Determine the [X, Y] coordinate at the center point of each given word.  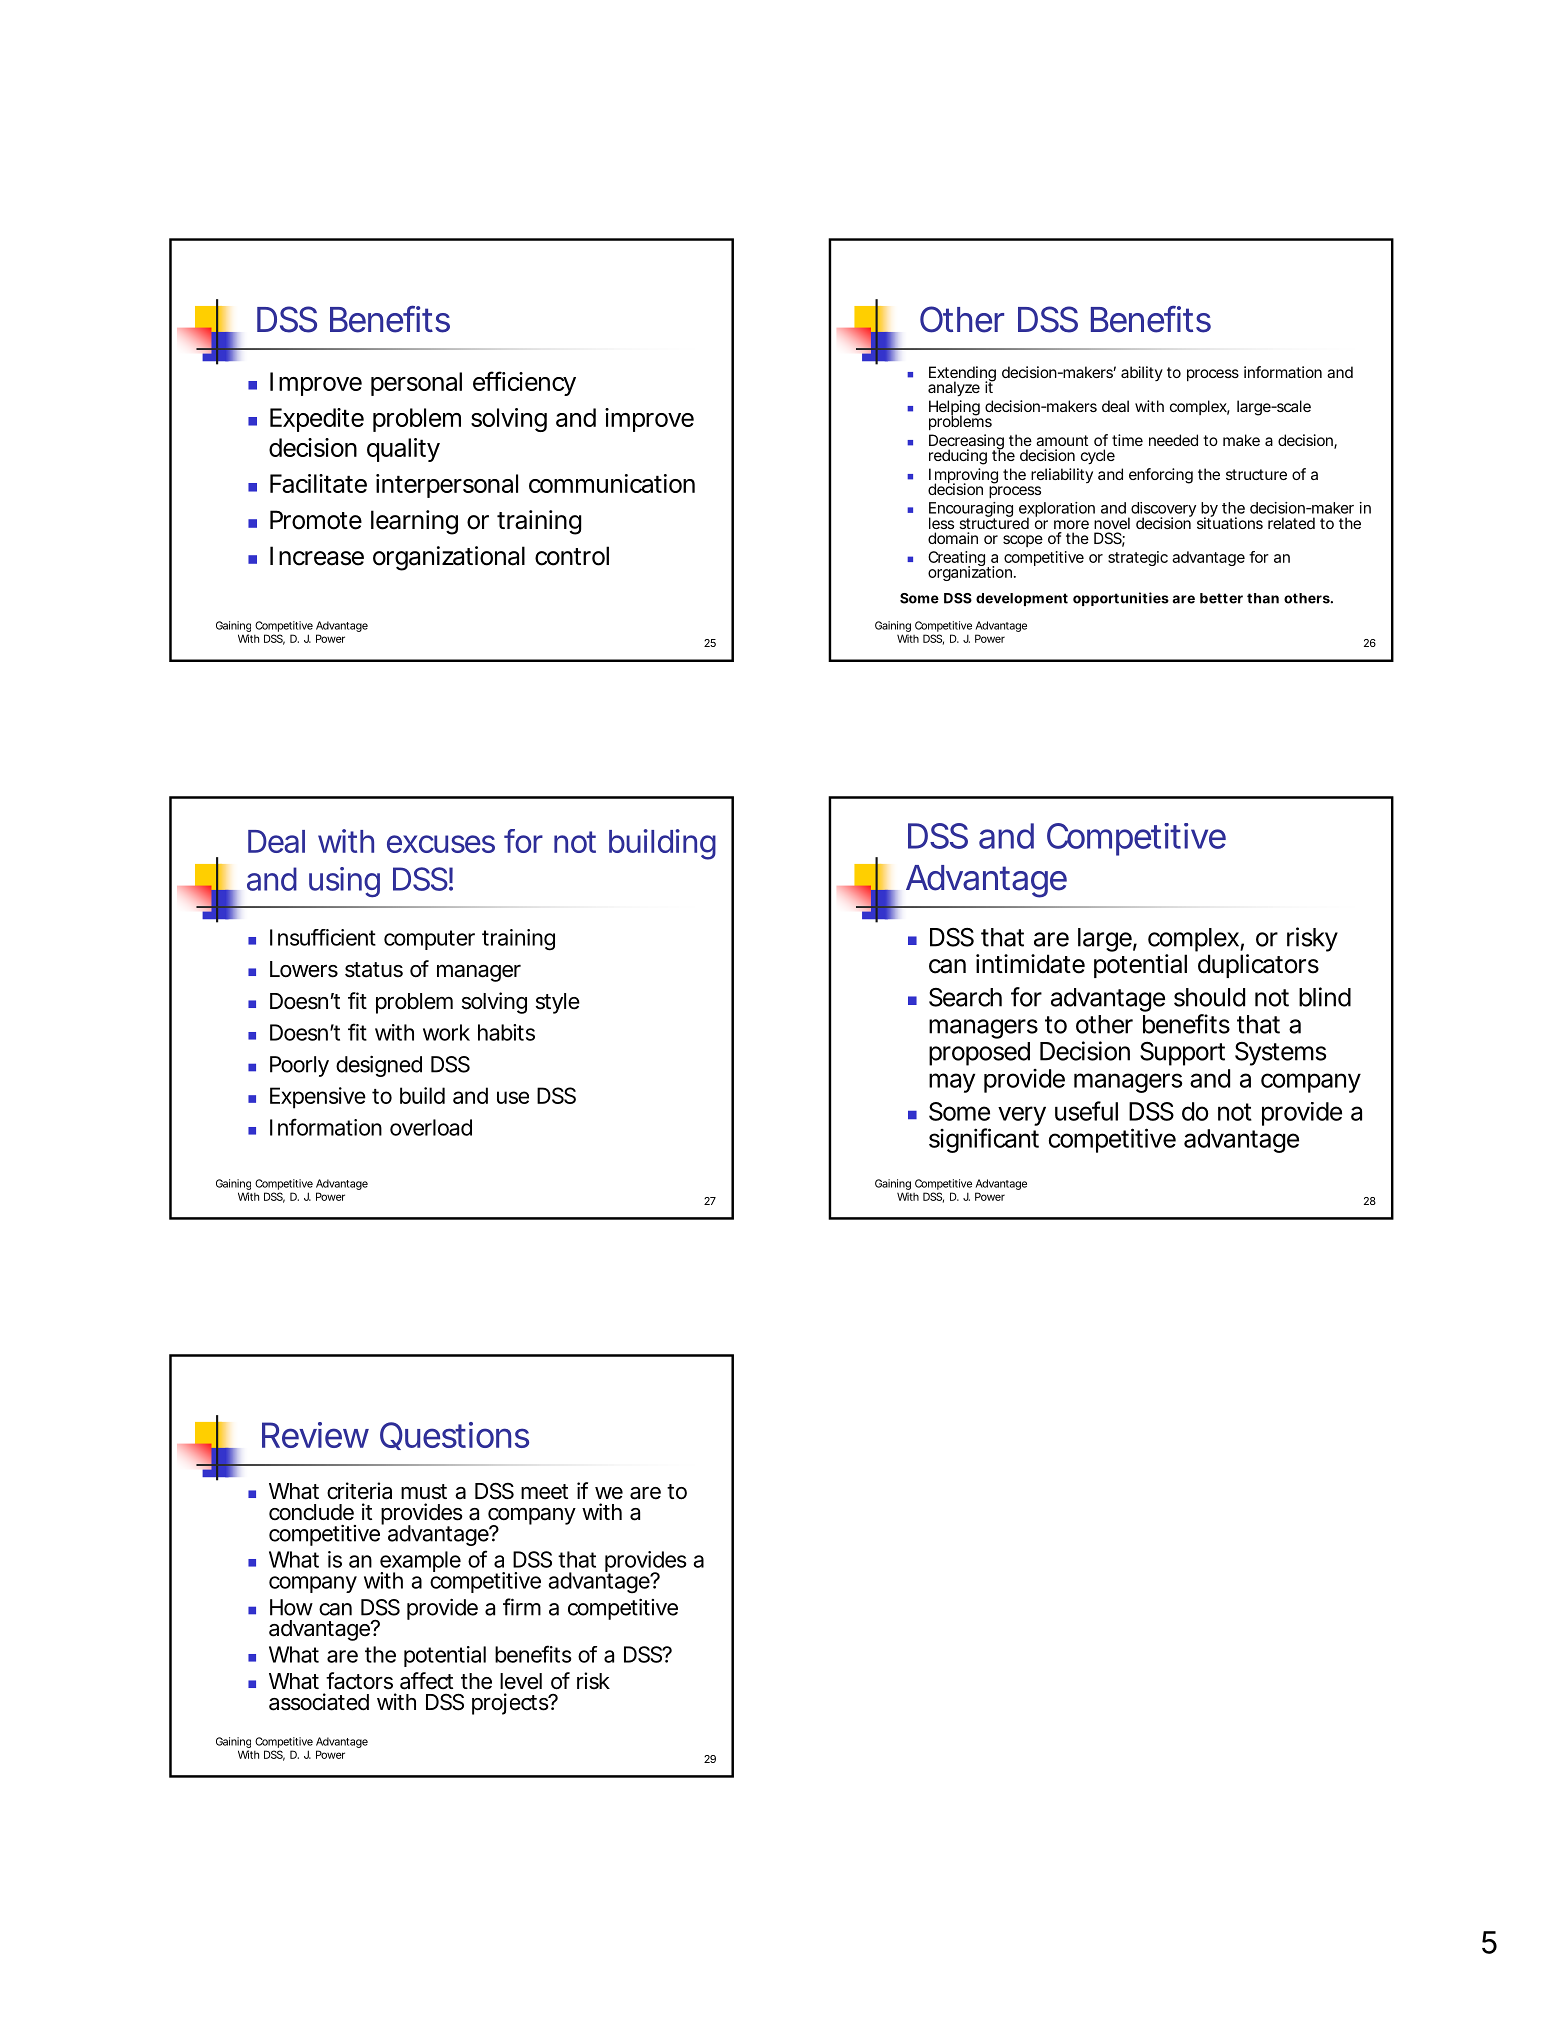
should [1209, 997]
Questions [454, 1436]
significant [984, 1140]
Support [1182, 1054]
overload [431, 1127]
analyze [954, 389]
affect [426, 1681]
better [1221, 598]
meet [544, 1492]
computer [429, 940]
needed [1173, 440]
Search [965, 997]
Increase [317, 556]
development [1022, 599]
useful [1086, 1111]
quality [403, 450]
